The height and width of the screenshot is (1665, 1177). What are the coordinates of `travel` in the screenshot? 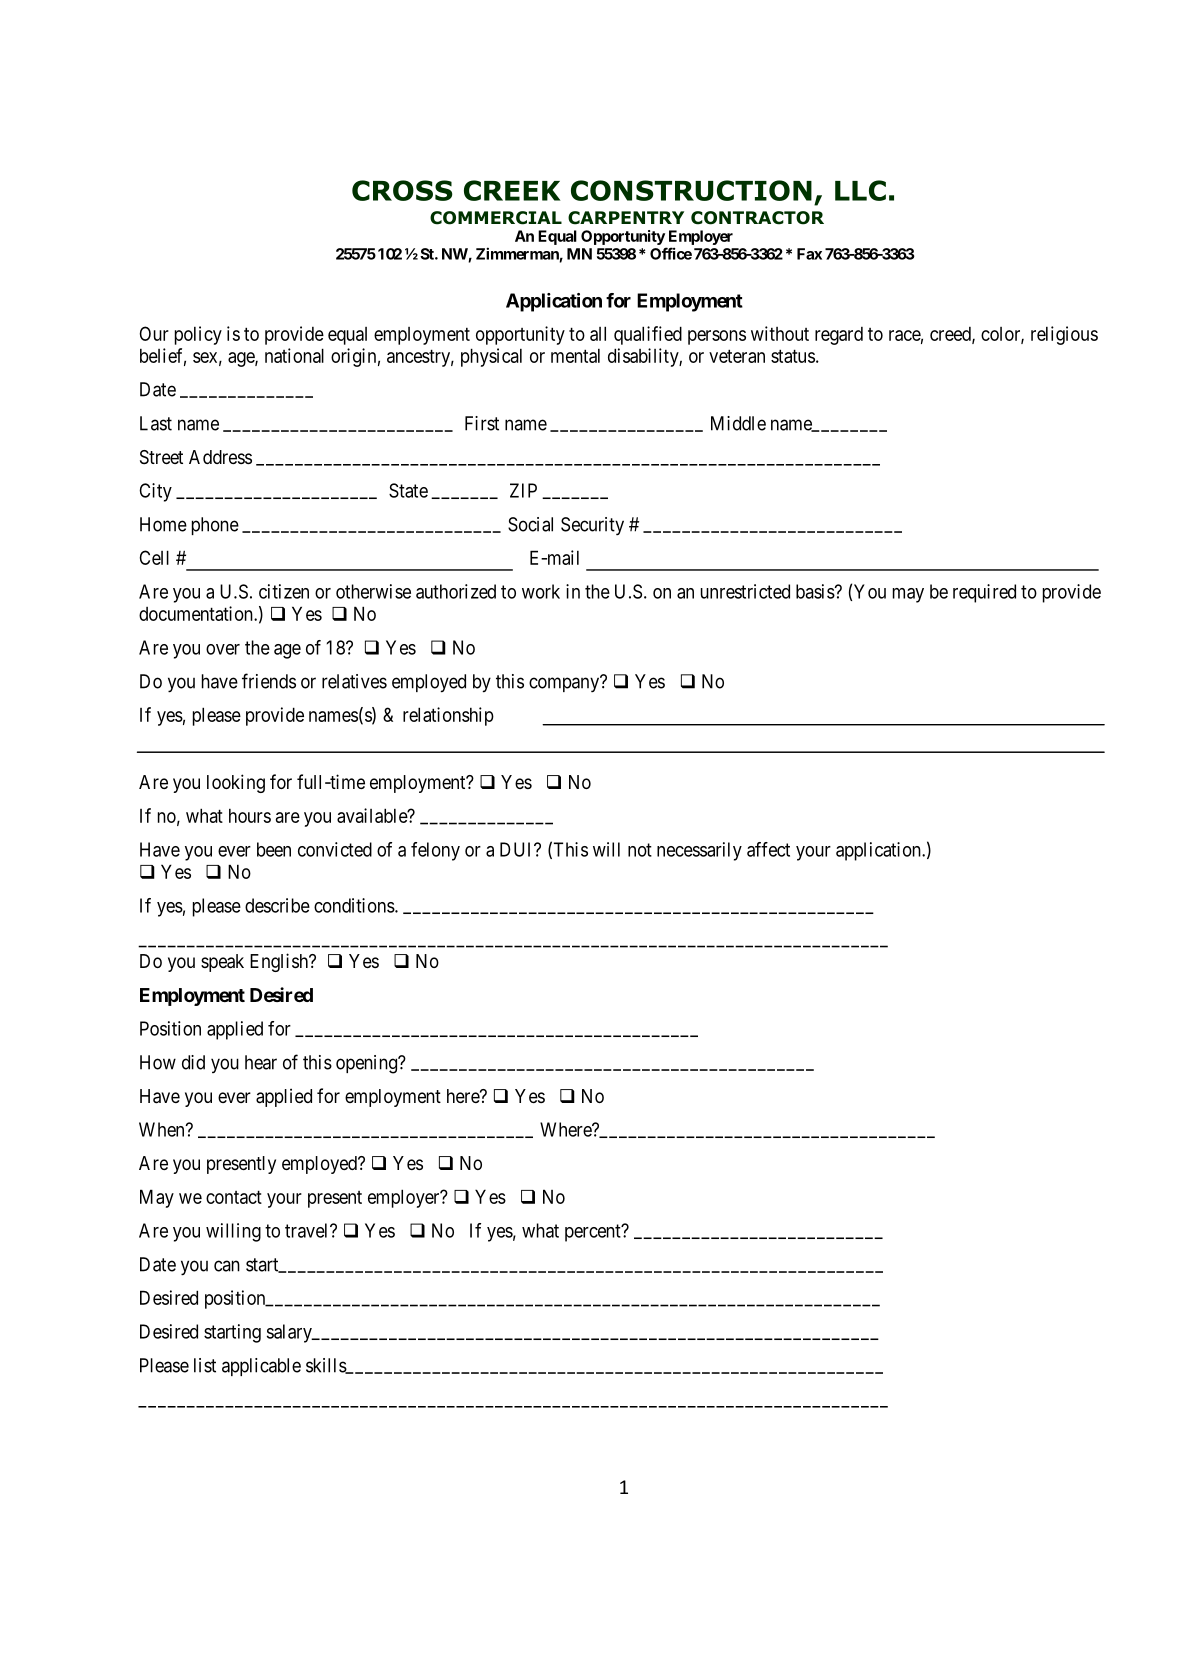 It's located at (308, 1230).
